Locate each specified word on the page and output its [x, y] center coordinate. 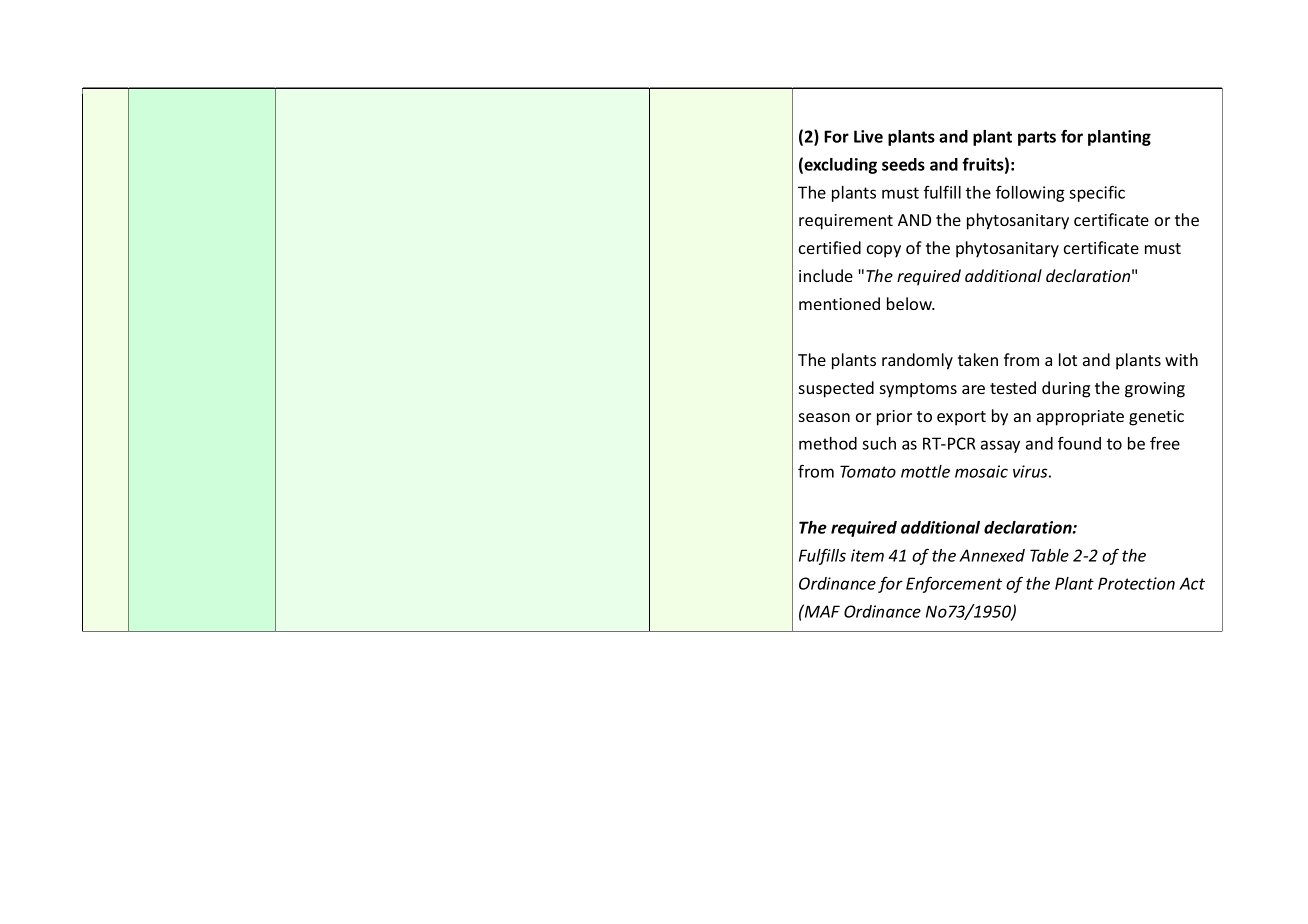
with [1181, 359]
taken [978, 359]
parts [1037, 138]
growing [1155, 390]
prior [894, 418]
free [1165, 443]
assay [1000, 446]
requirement [846, 222]
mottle [925, 471]
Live [868, 136]
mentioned [839, 303]
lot [1068, 359]
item [867, 555]
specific [1097, 193]
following [1030, 193]
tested [1013, 387]
